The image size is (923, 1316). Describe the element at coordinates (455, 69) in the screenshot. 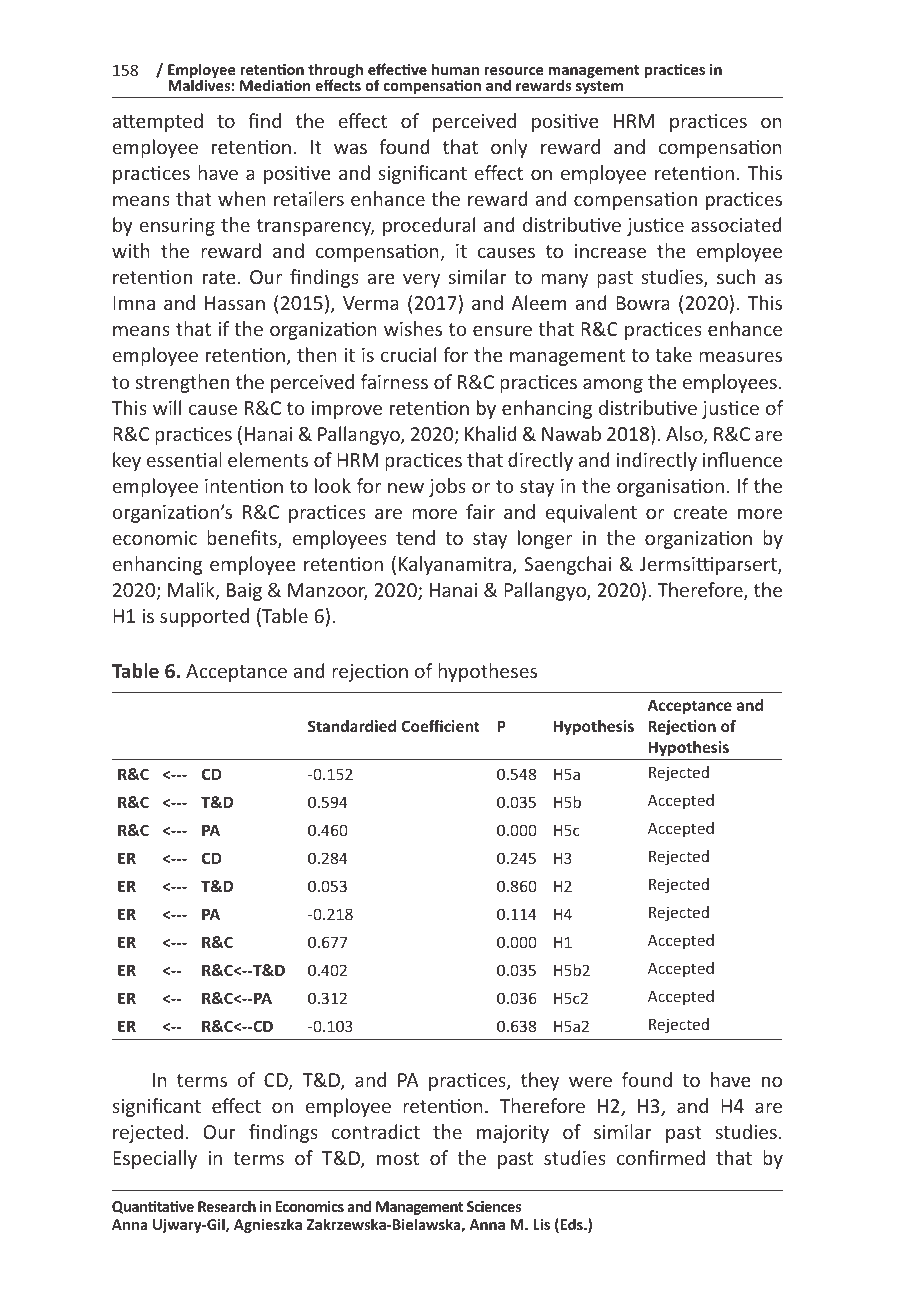

I see `human` at that location.
